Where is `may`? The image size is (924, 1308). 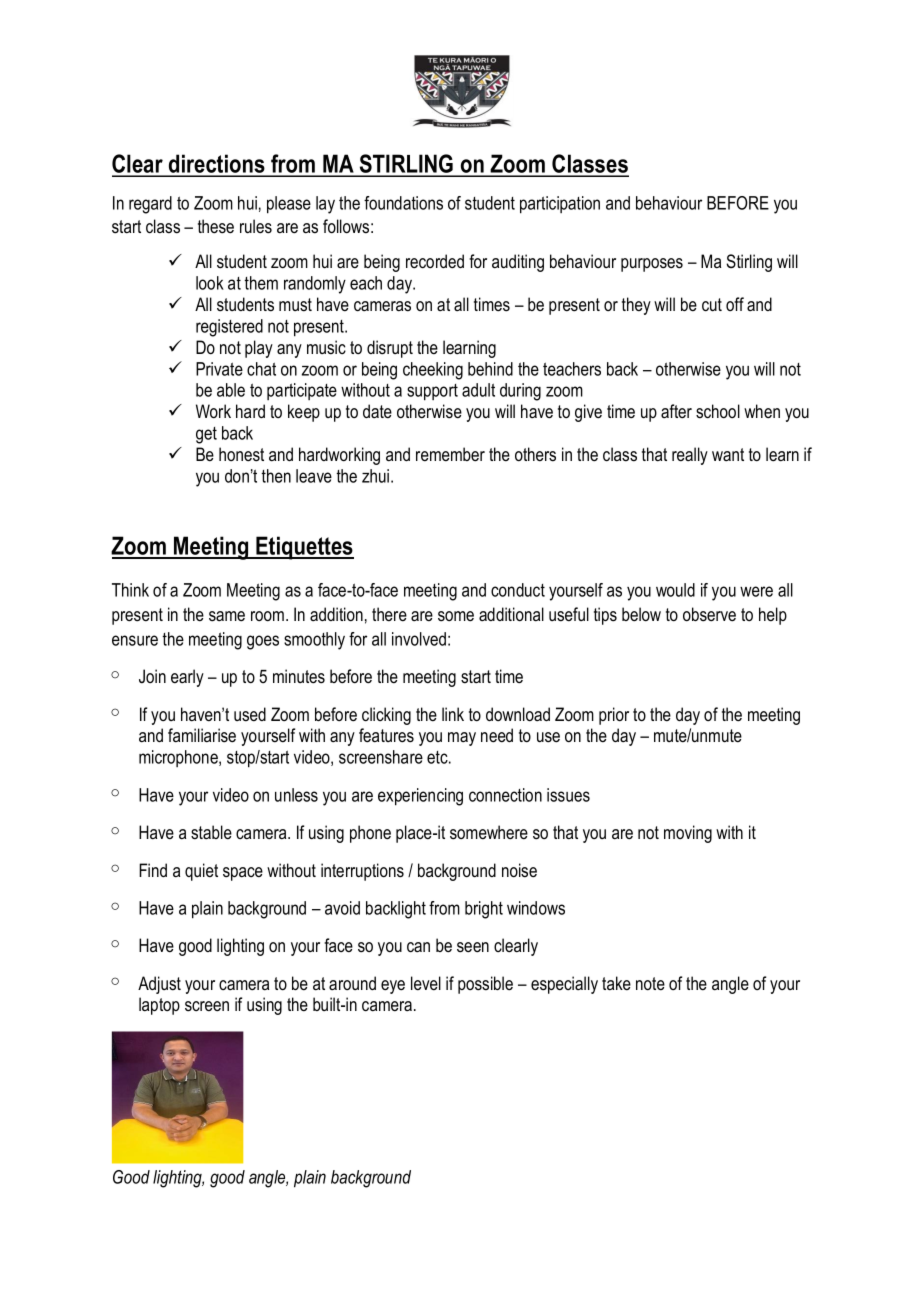 may is located at coordinates (462, 739).
